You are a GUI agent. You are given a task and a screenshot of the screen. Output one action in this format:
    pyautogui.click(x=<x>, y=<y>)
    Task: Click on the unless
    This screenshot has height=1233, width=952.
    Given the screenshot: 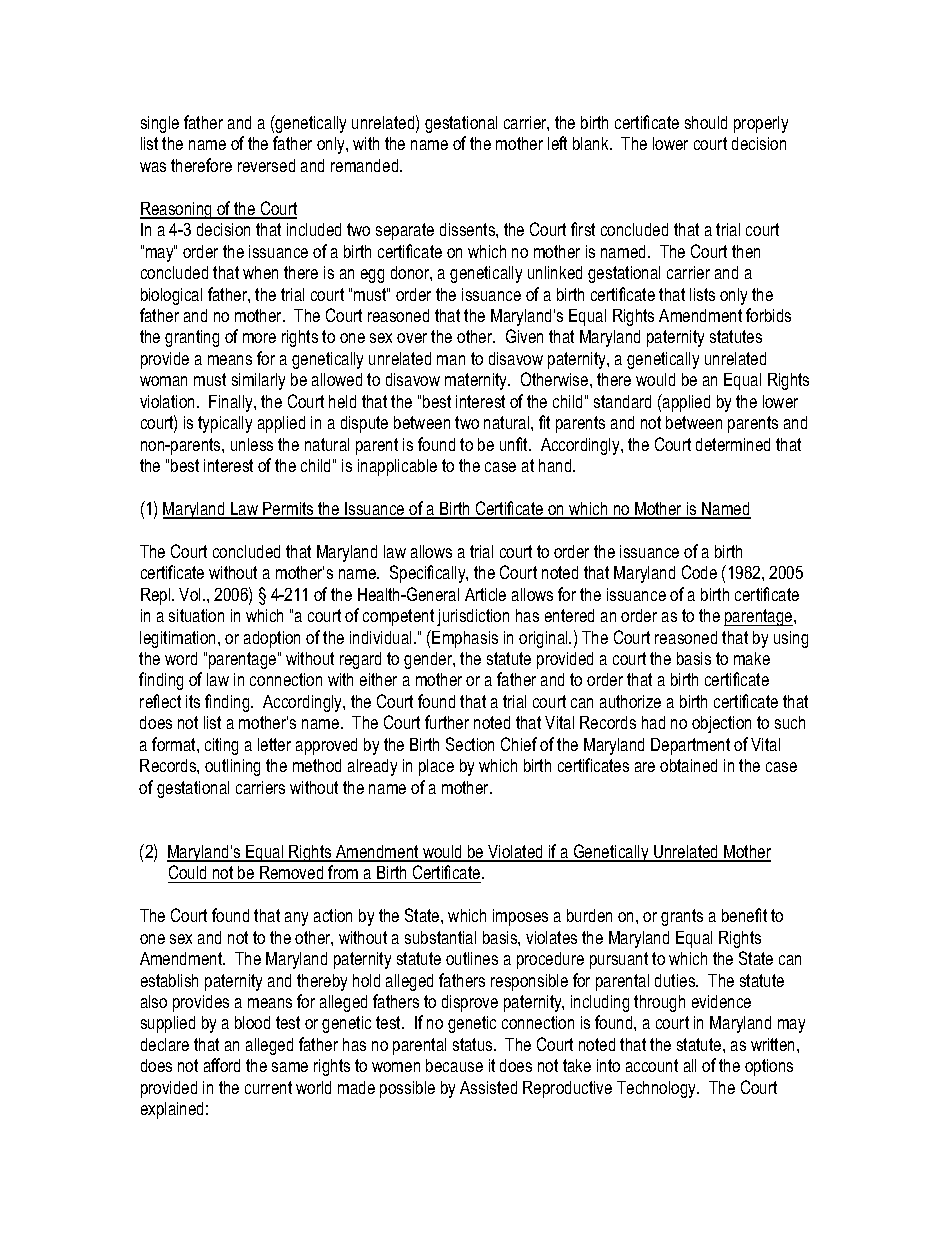 What is the action you would take?
    pyautogui.click(x=252, y=444)
